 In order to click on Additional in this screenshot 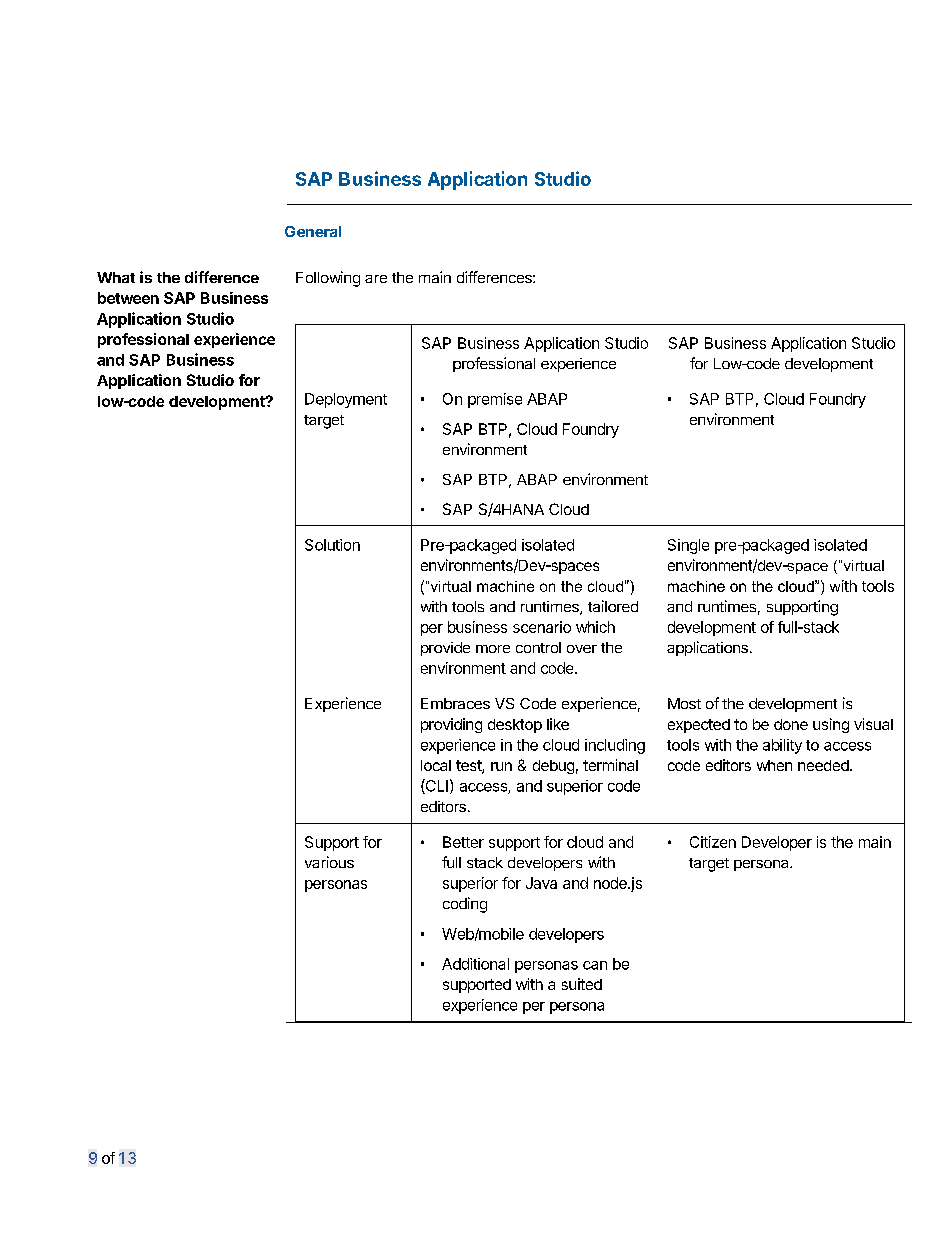, I will do `click(475, 964)`.
